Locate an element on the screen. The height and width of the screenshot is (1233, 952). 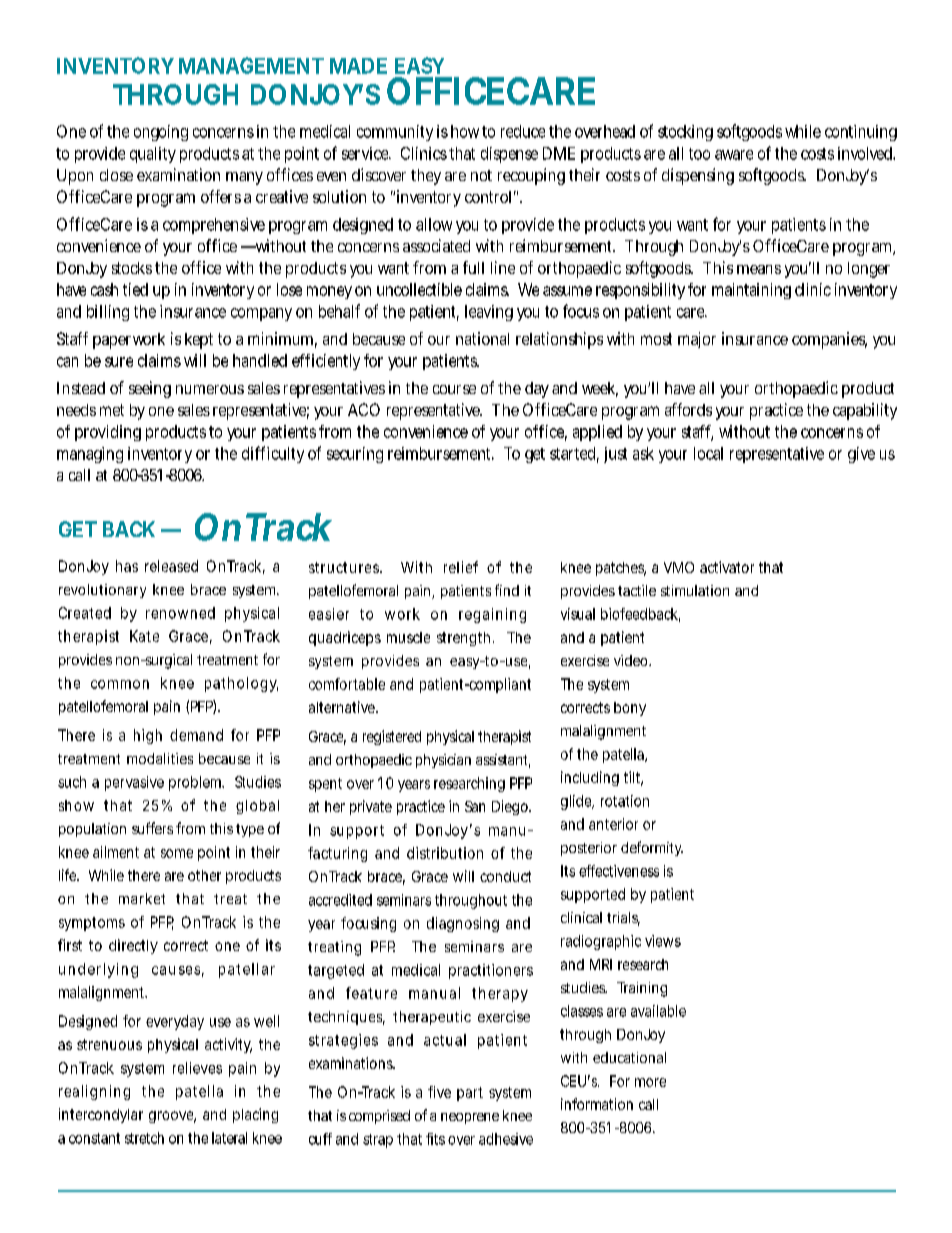
modalities is located at coordinates (160, 758).
